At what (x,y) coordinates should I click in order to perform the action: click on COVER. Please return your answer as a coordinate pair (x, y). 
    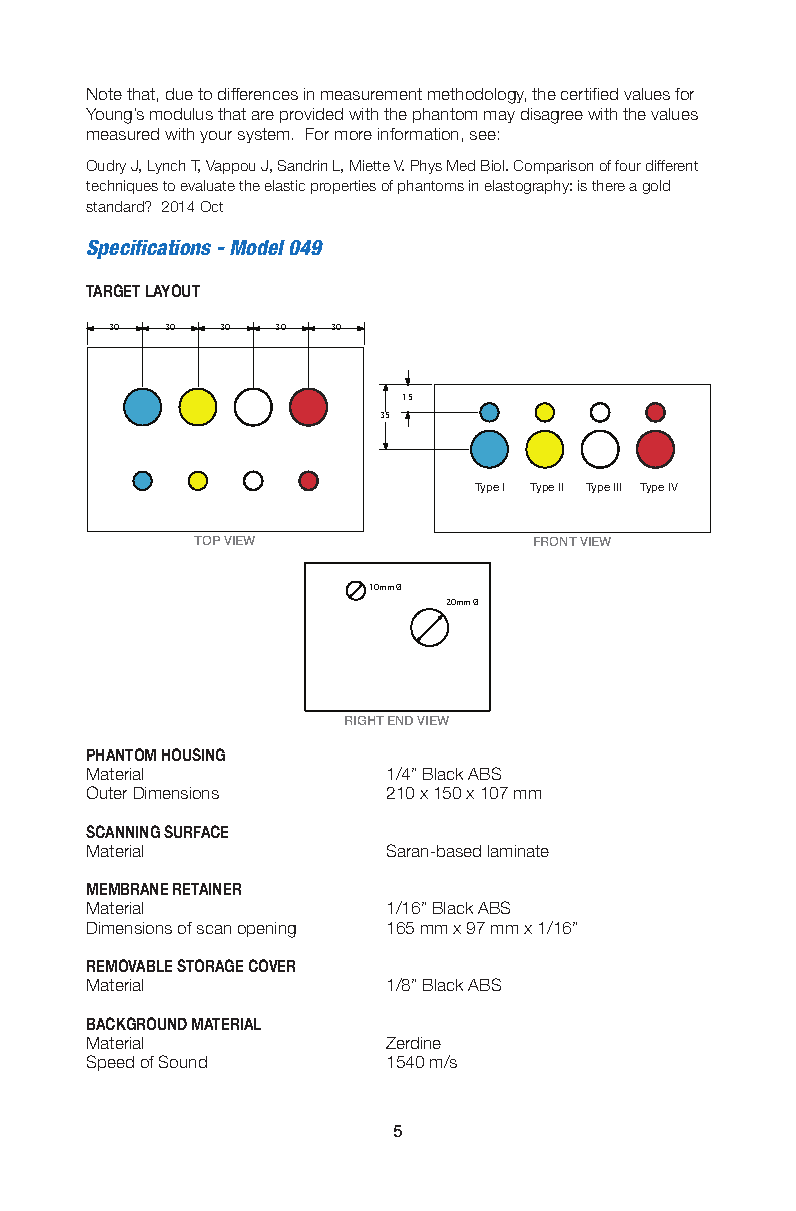
    Looking at the image, I should click on (272, 965).
